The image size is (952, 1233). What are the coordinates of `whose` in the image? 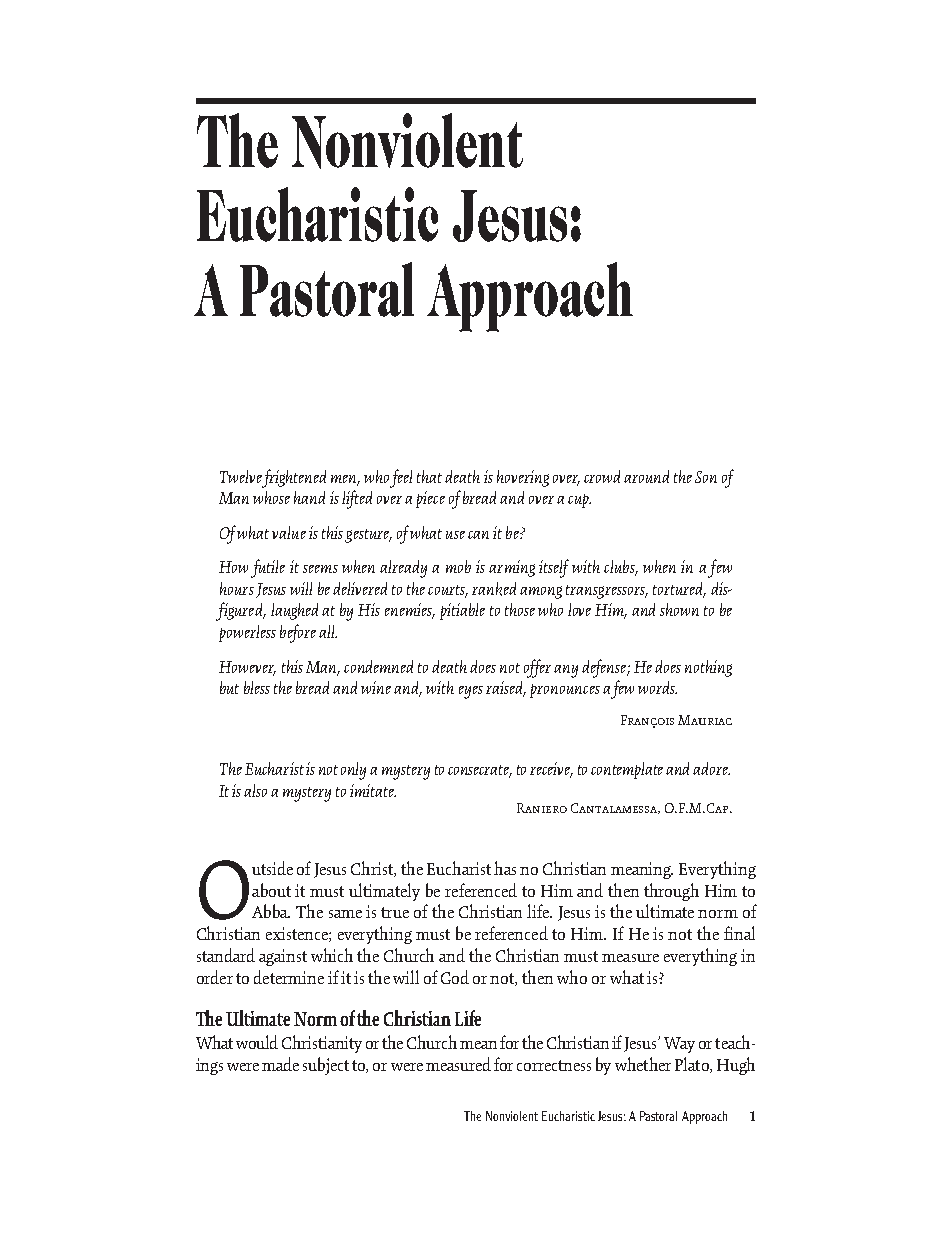 It's located at (271, 497).
